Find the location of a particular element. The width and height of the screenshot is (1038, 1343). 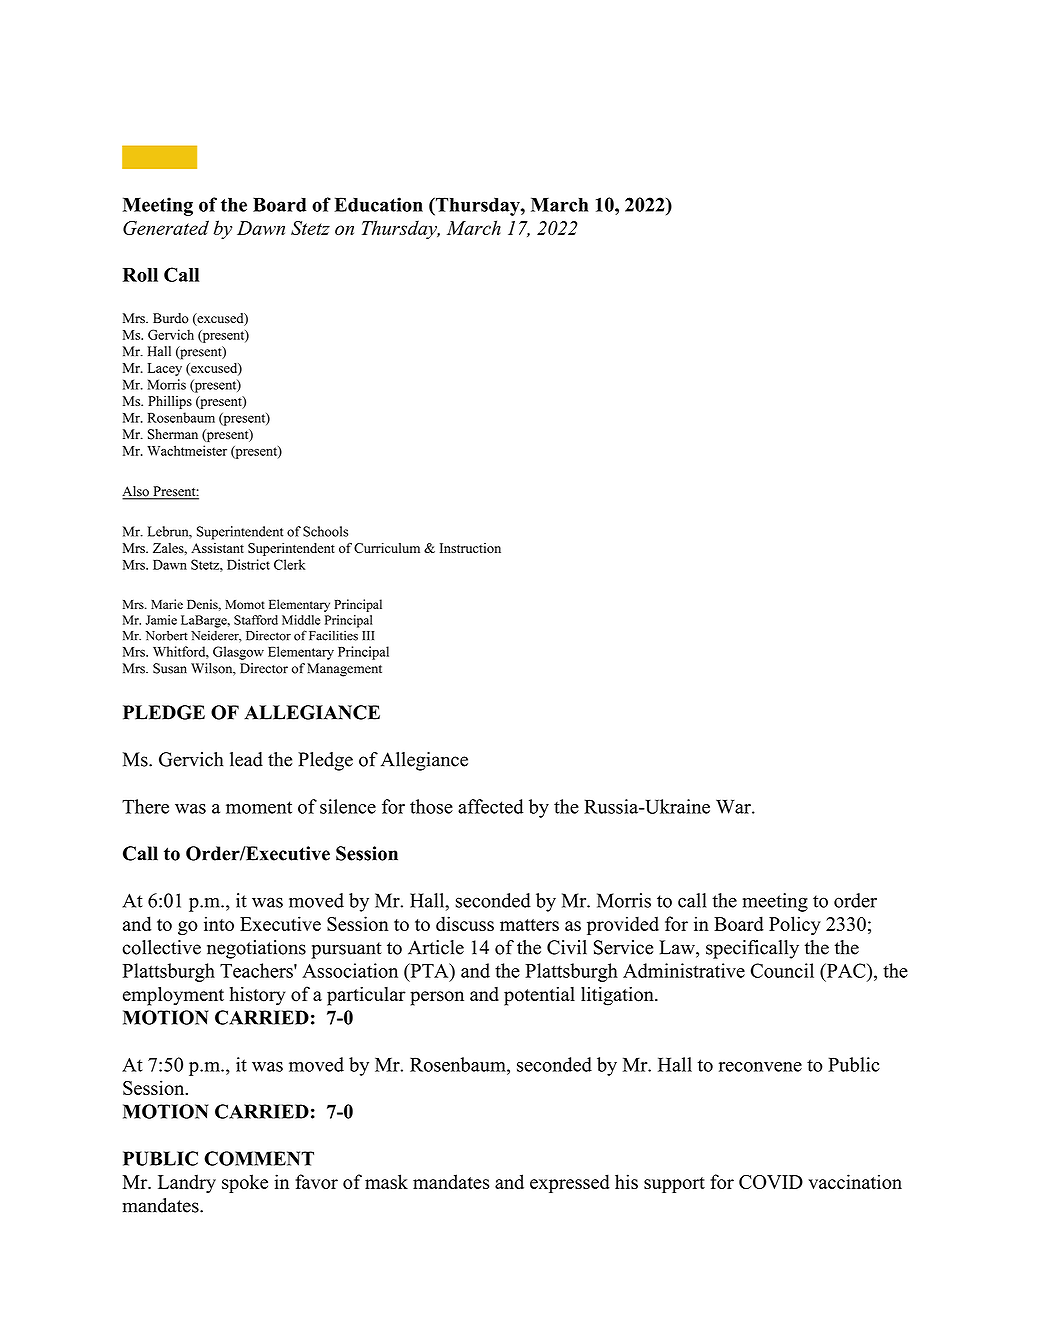

Education is located at coordinates (378, 204).
